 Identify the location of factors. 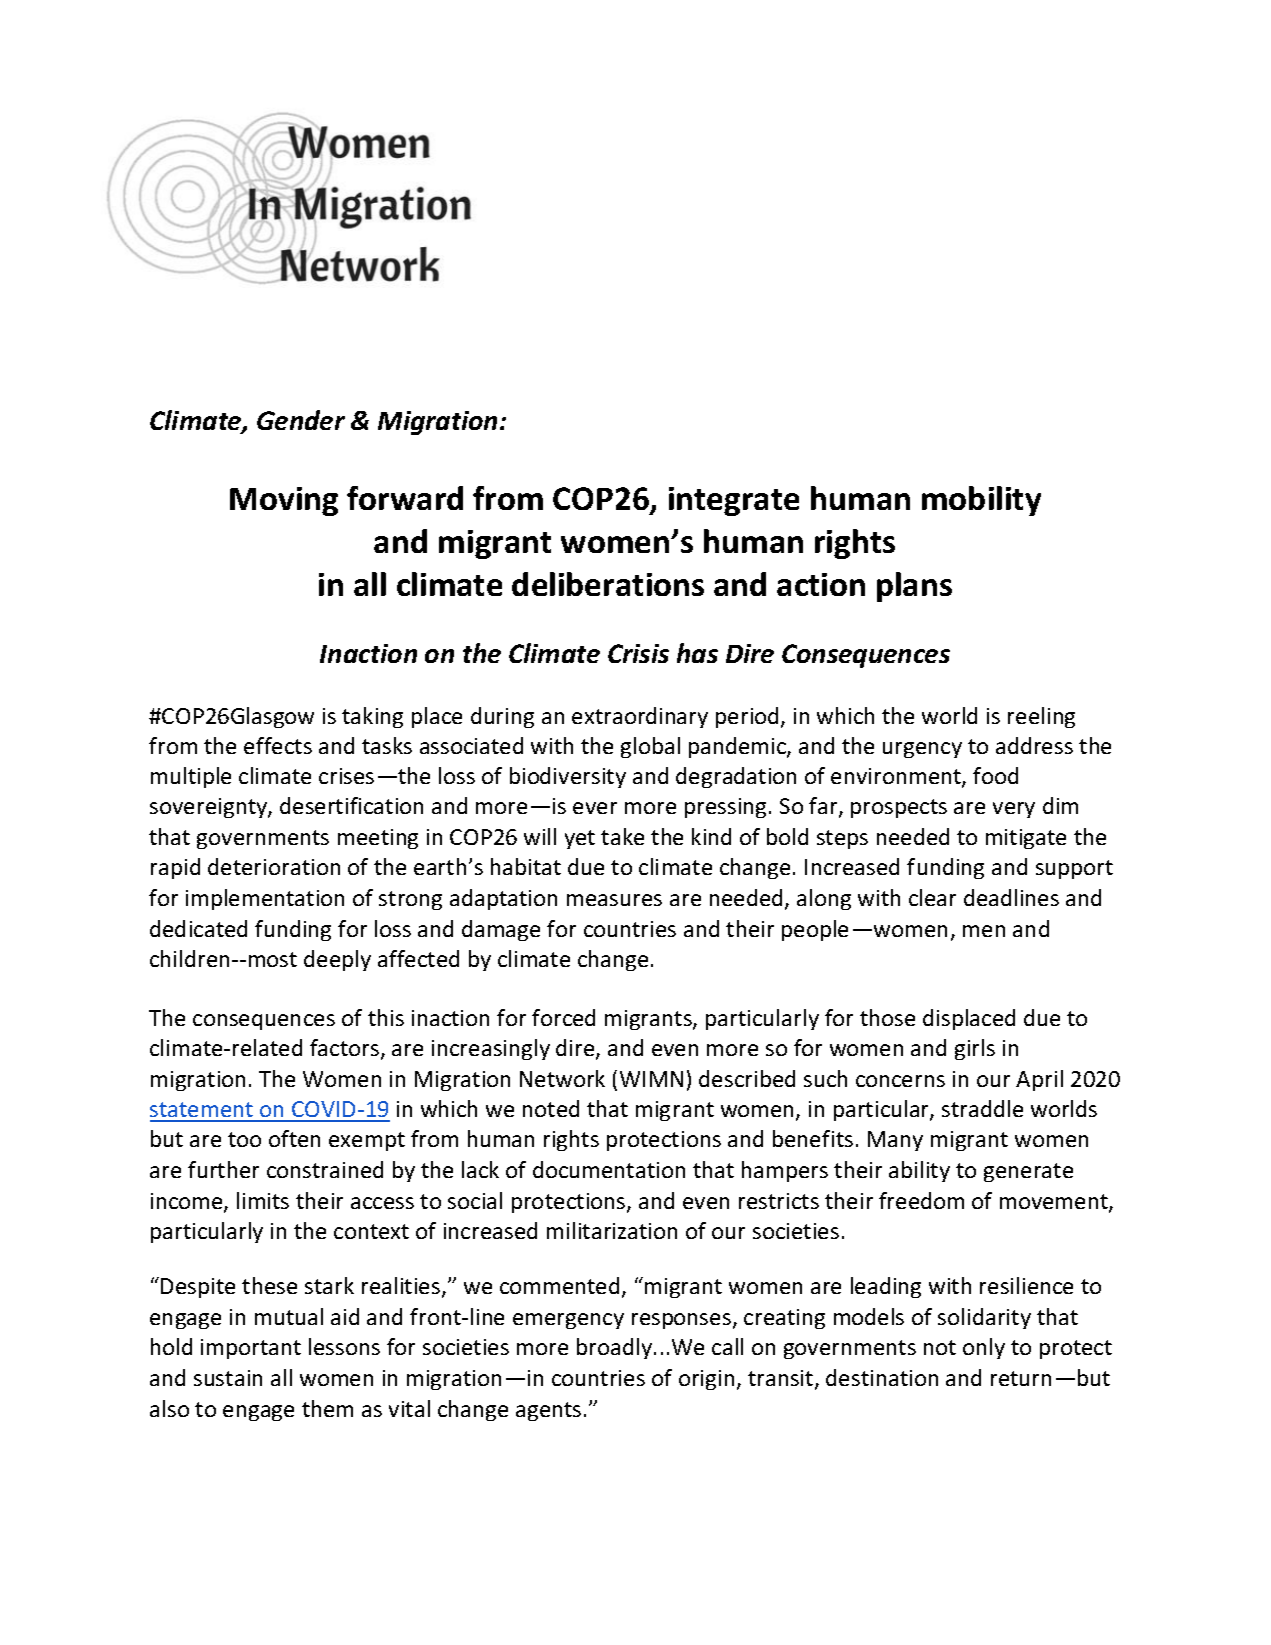
(344, 1047).
